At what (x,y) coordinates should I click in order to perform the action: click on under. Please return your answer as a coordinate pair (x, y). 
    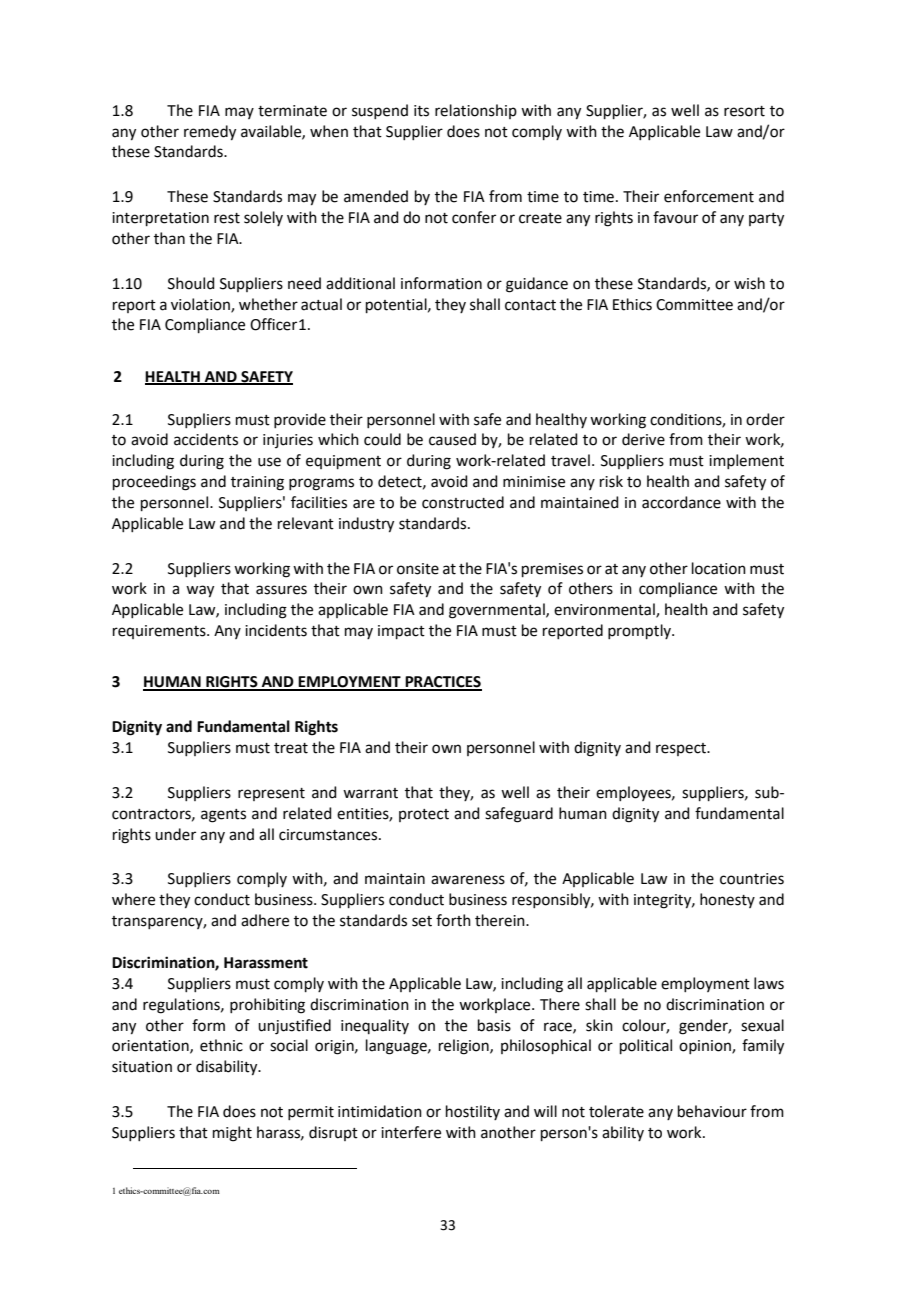
    Looking at the image, I should click on (175, 834).
